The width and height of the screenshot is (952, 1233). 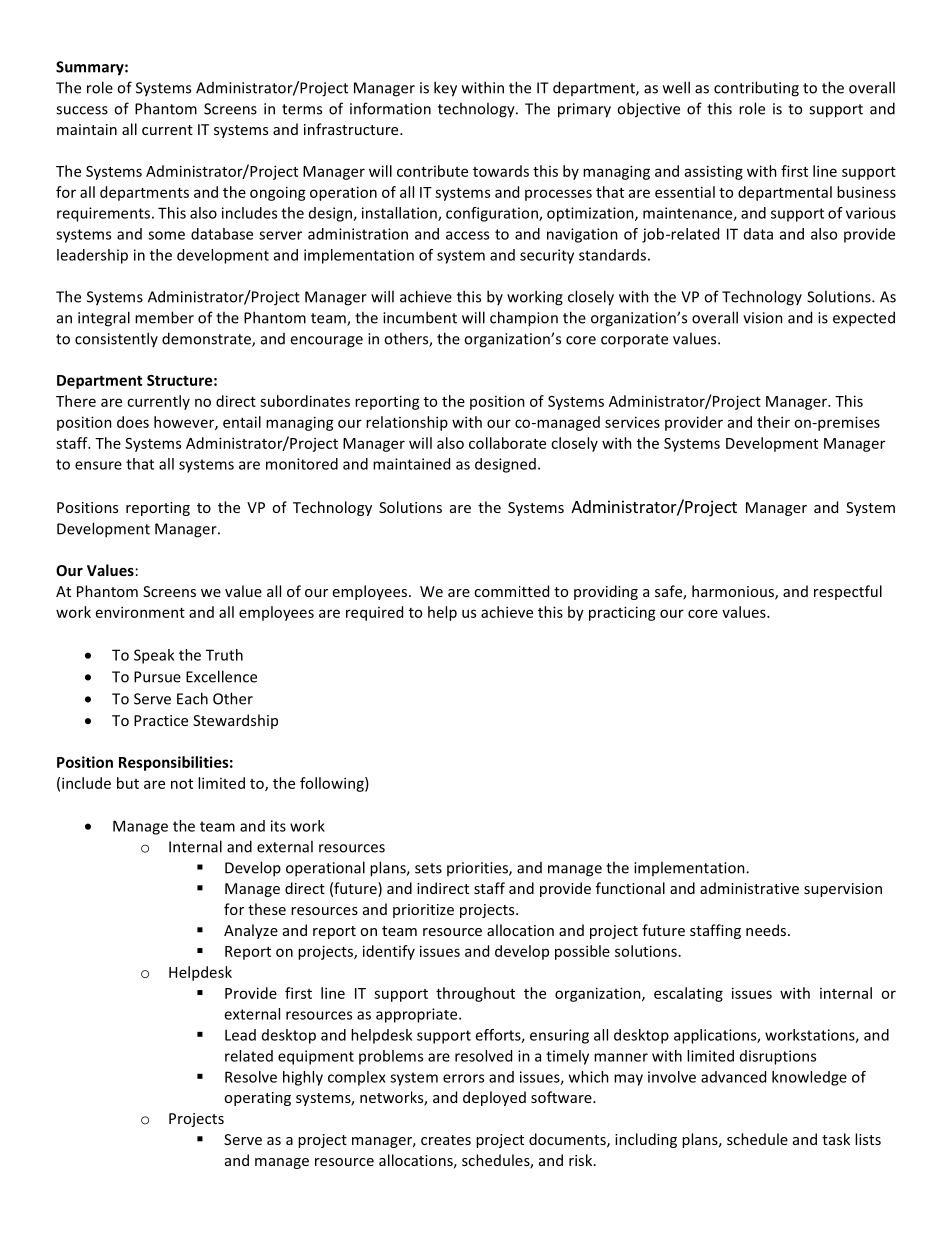 I want to click on operating, so click(x=257, y=1099).
